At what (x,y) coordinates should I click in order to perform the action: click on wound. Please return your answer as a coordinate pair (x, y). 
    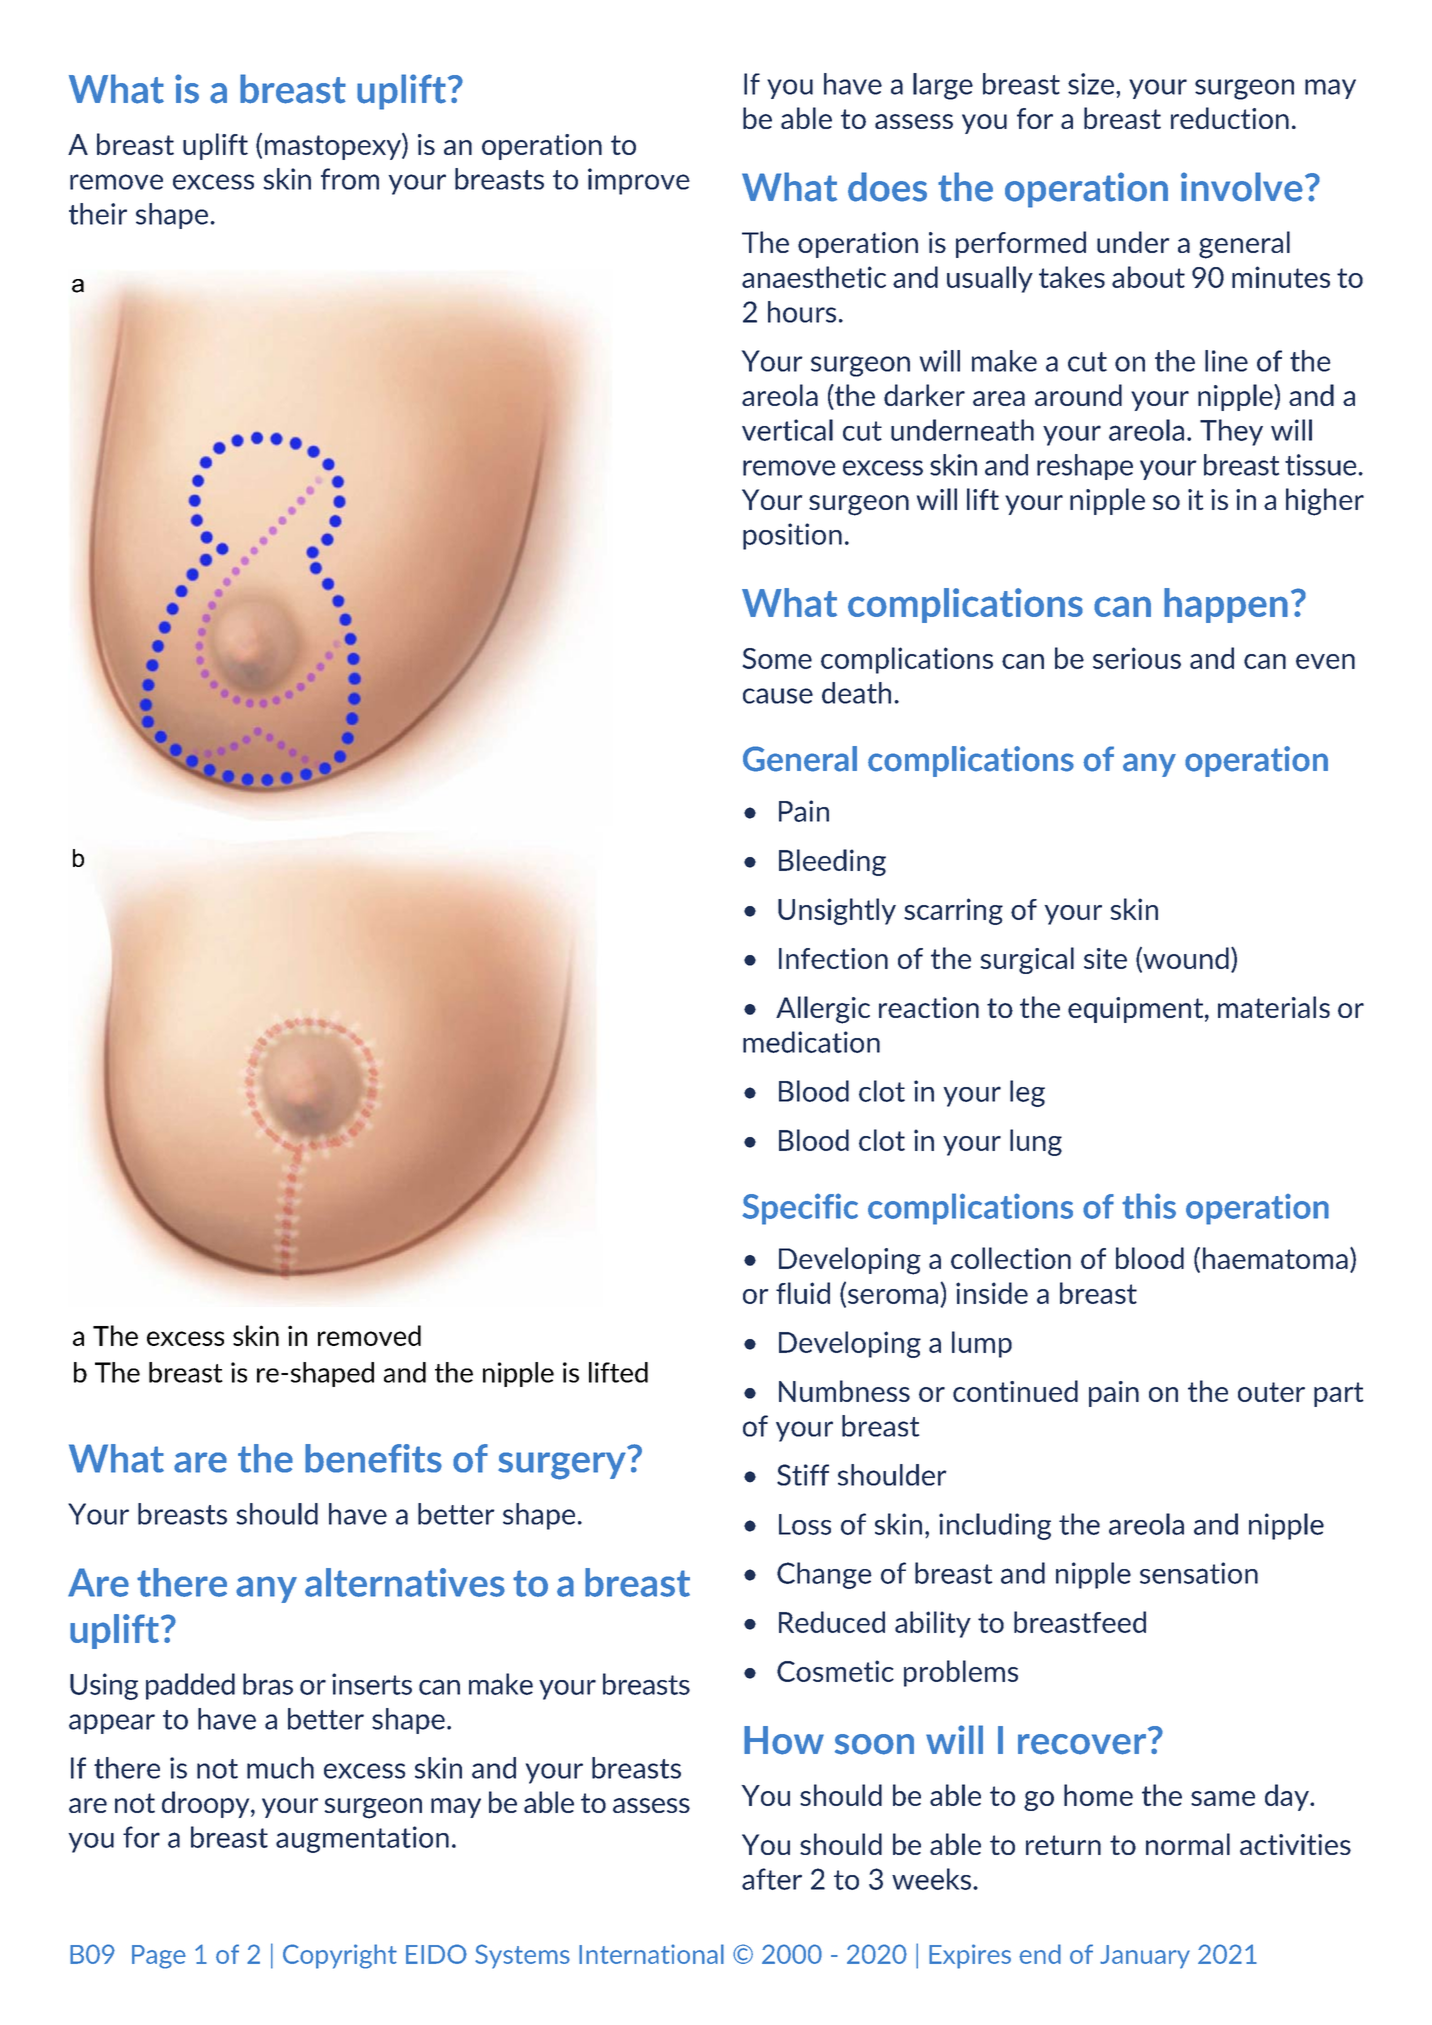
    Looking at the image, I should click on (1185, 959).
